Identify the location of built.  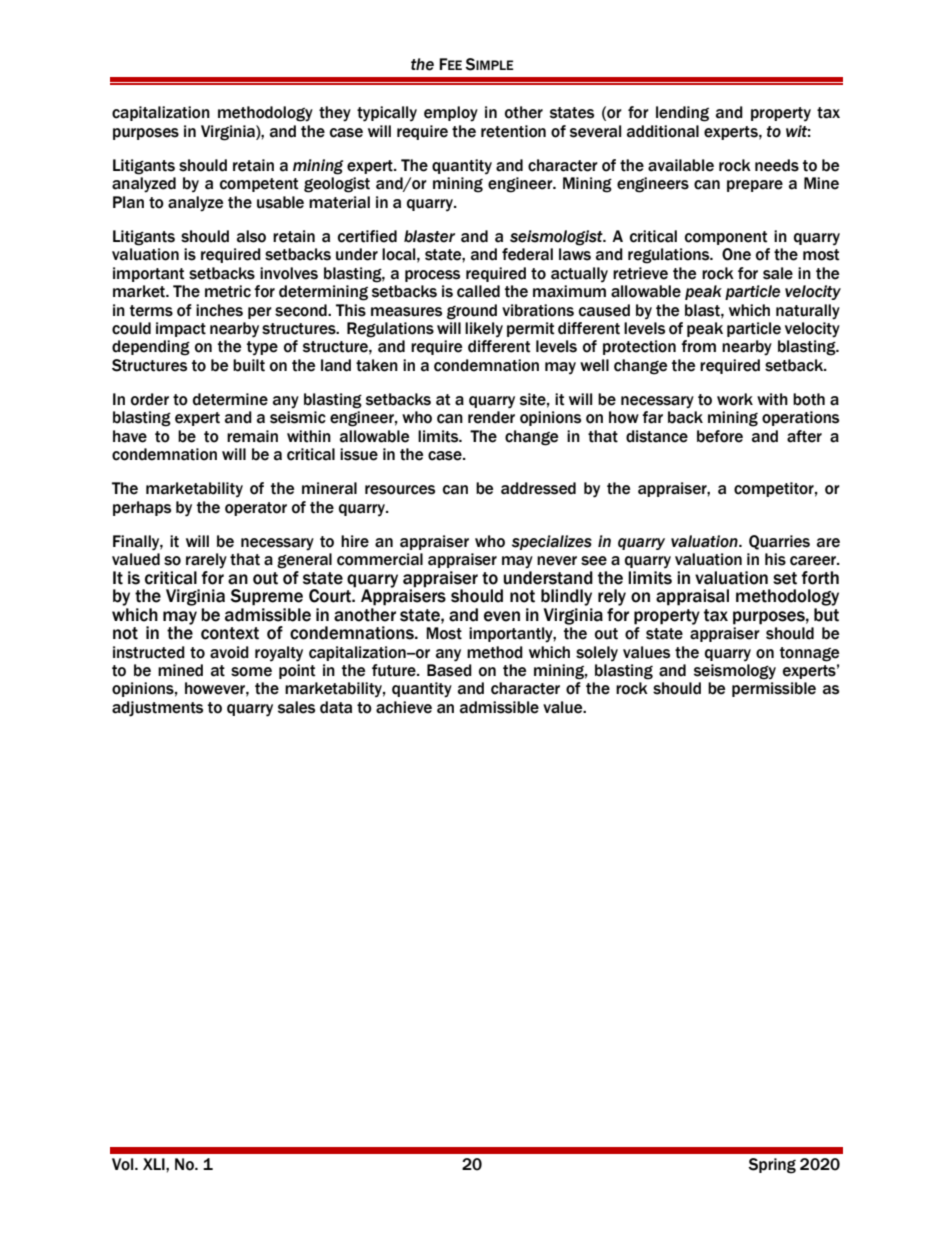
(249, 365).
